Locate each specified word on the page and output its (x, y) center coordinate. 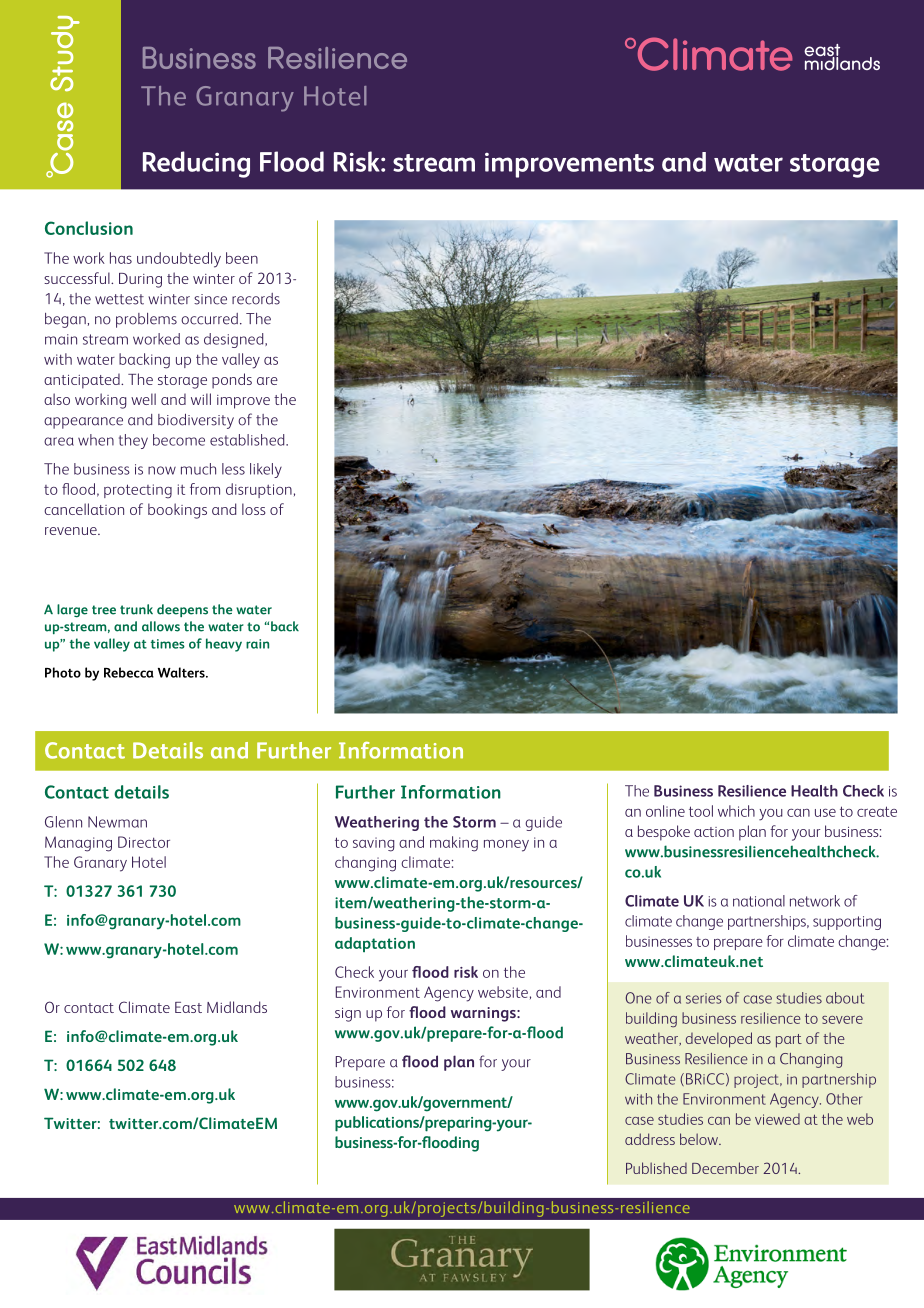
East (188, 1007)
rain (257, 644)
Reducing (196, 164)
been (242, 258)
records (256, 299)
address (650, 1139)
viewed (777, 1119)
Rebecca (129, 672)
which (736, 811)
